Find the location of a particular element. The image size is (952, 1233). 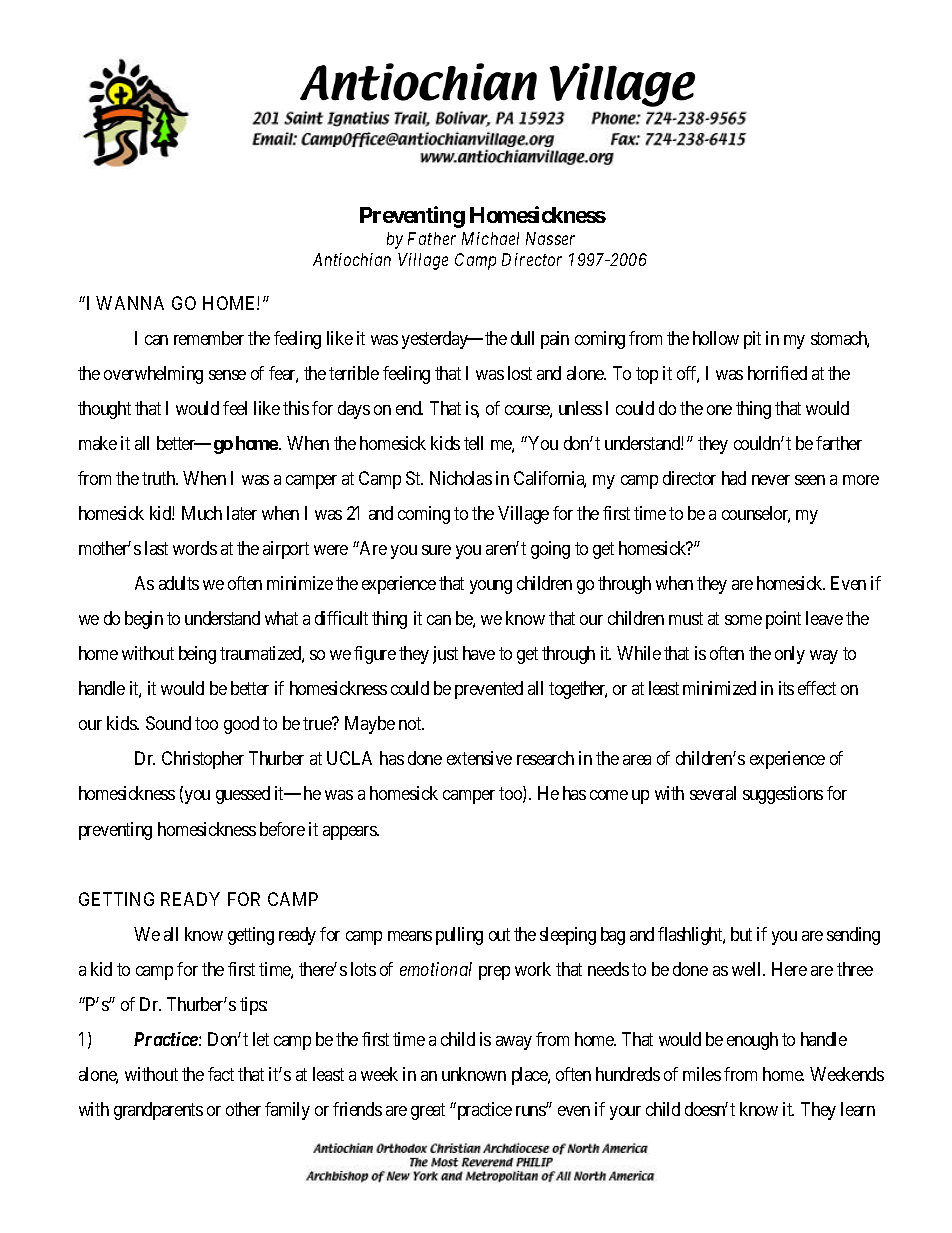

fact is located at coordinates (221, 1074).
